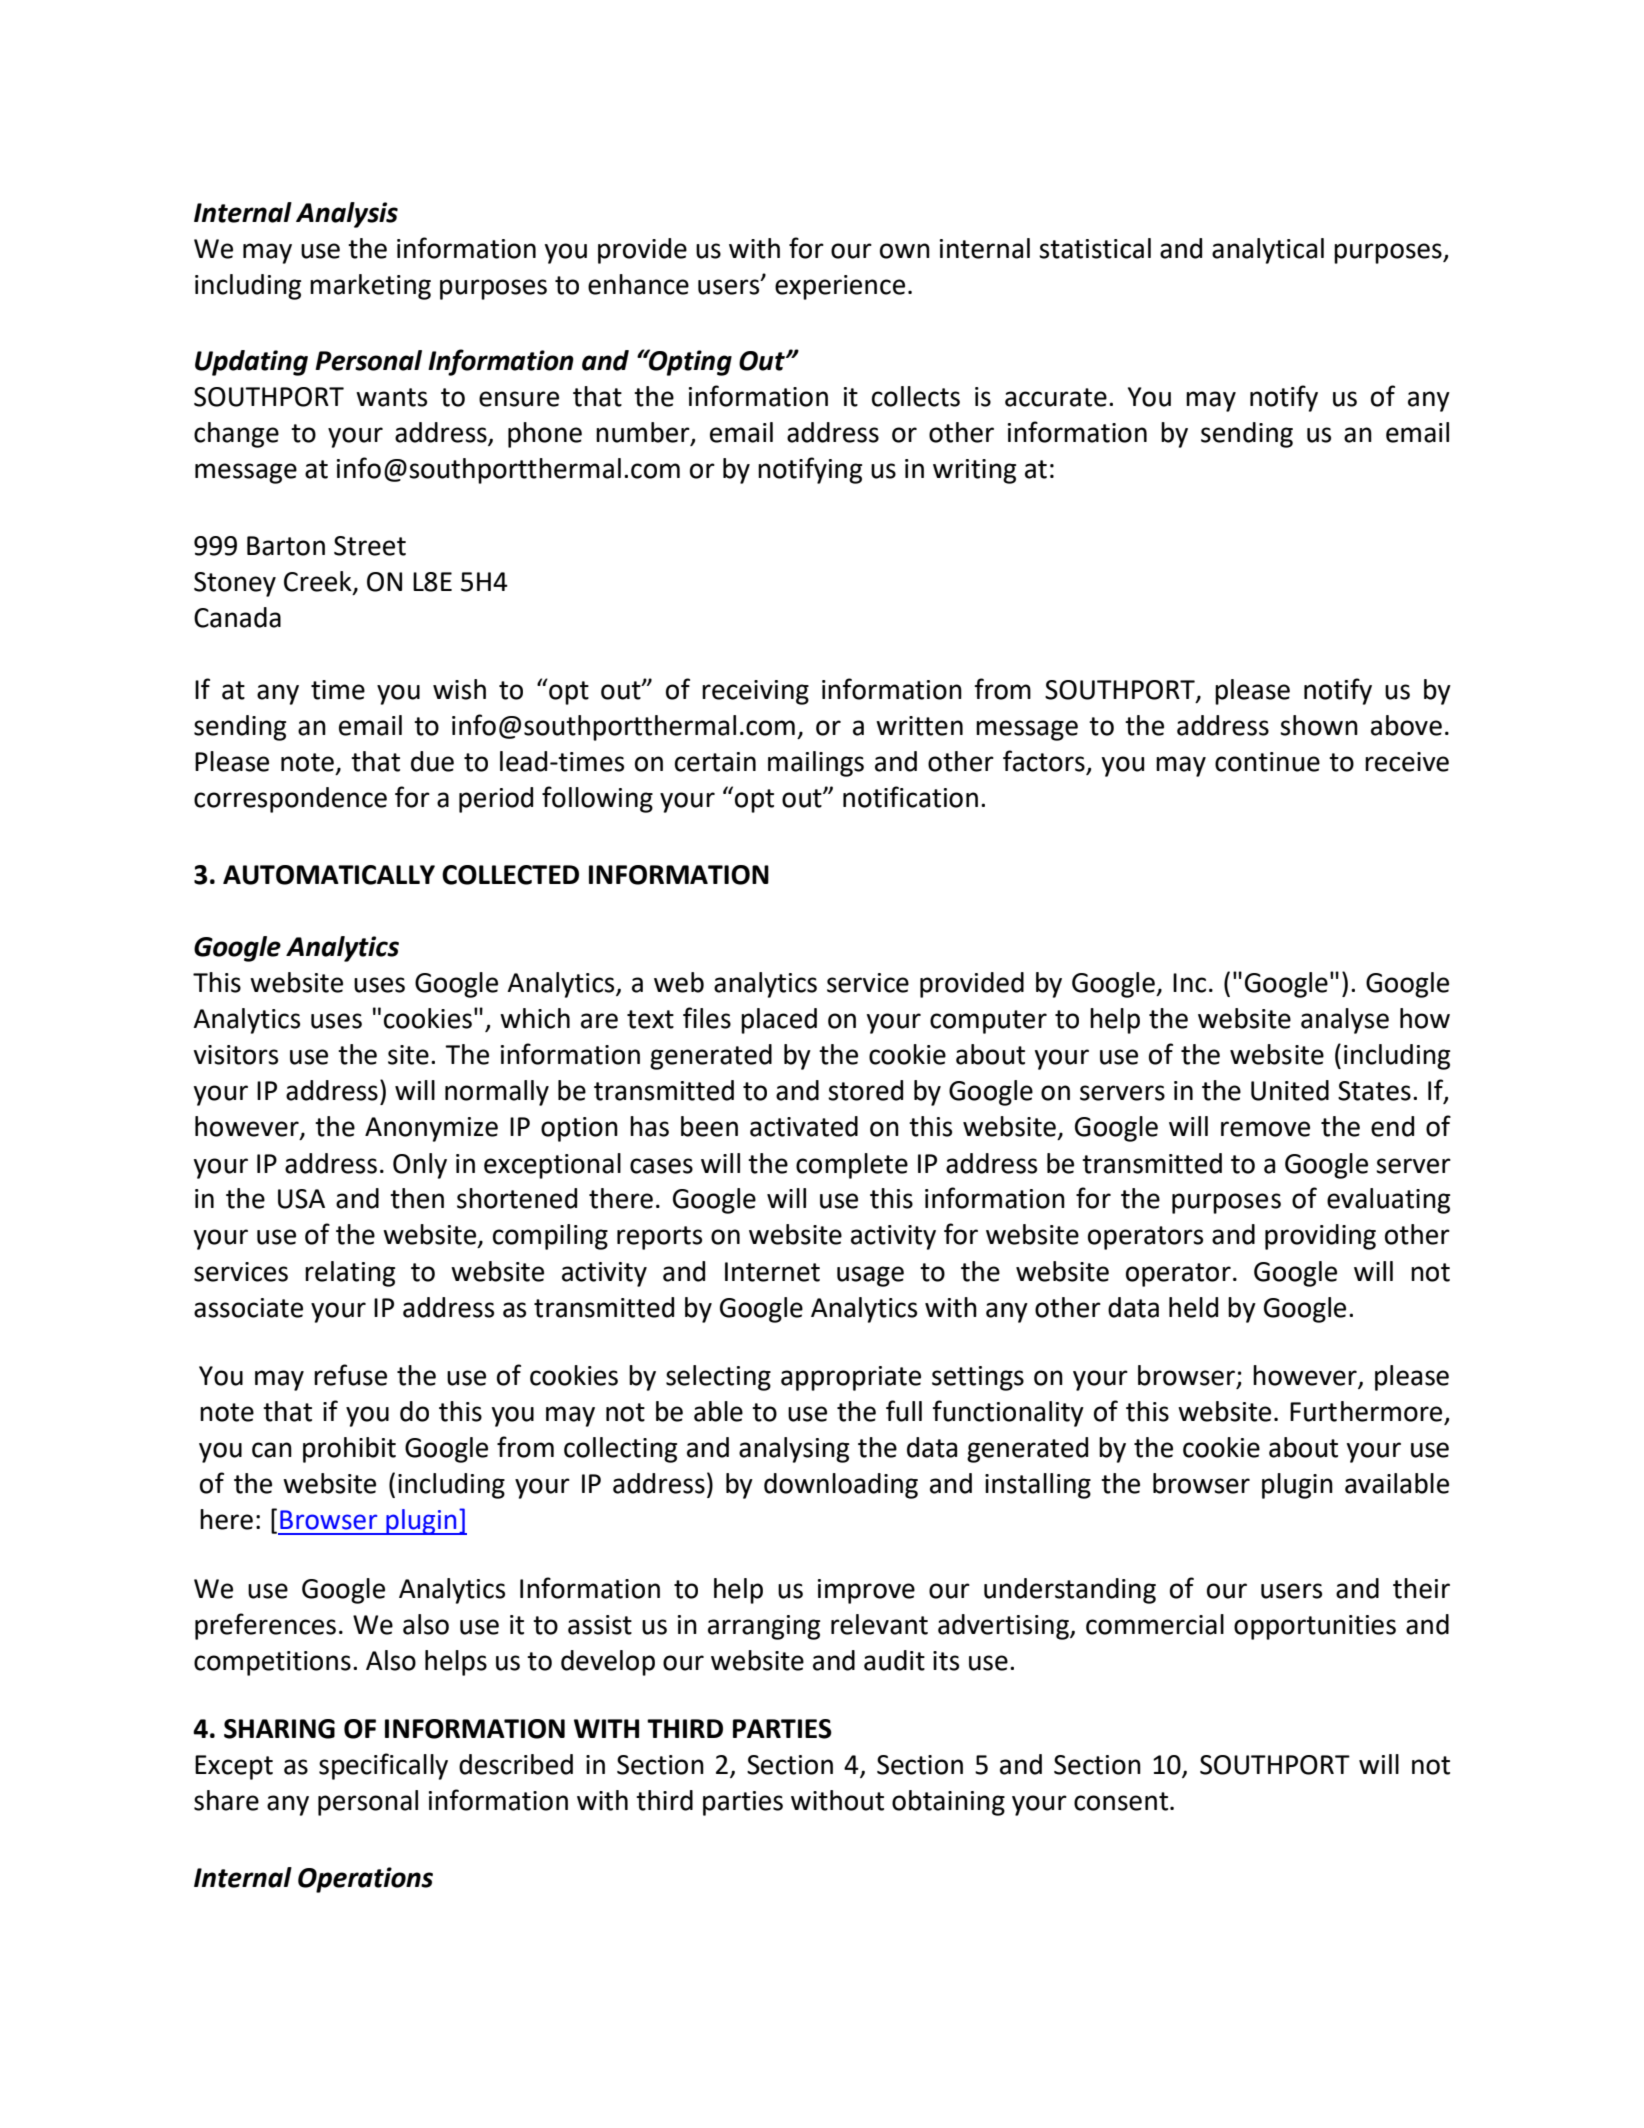  I want to click on analytical, so click(1268, 251).
